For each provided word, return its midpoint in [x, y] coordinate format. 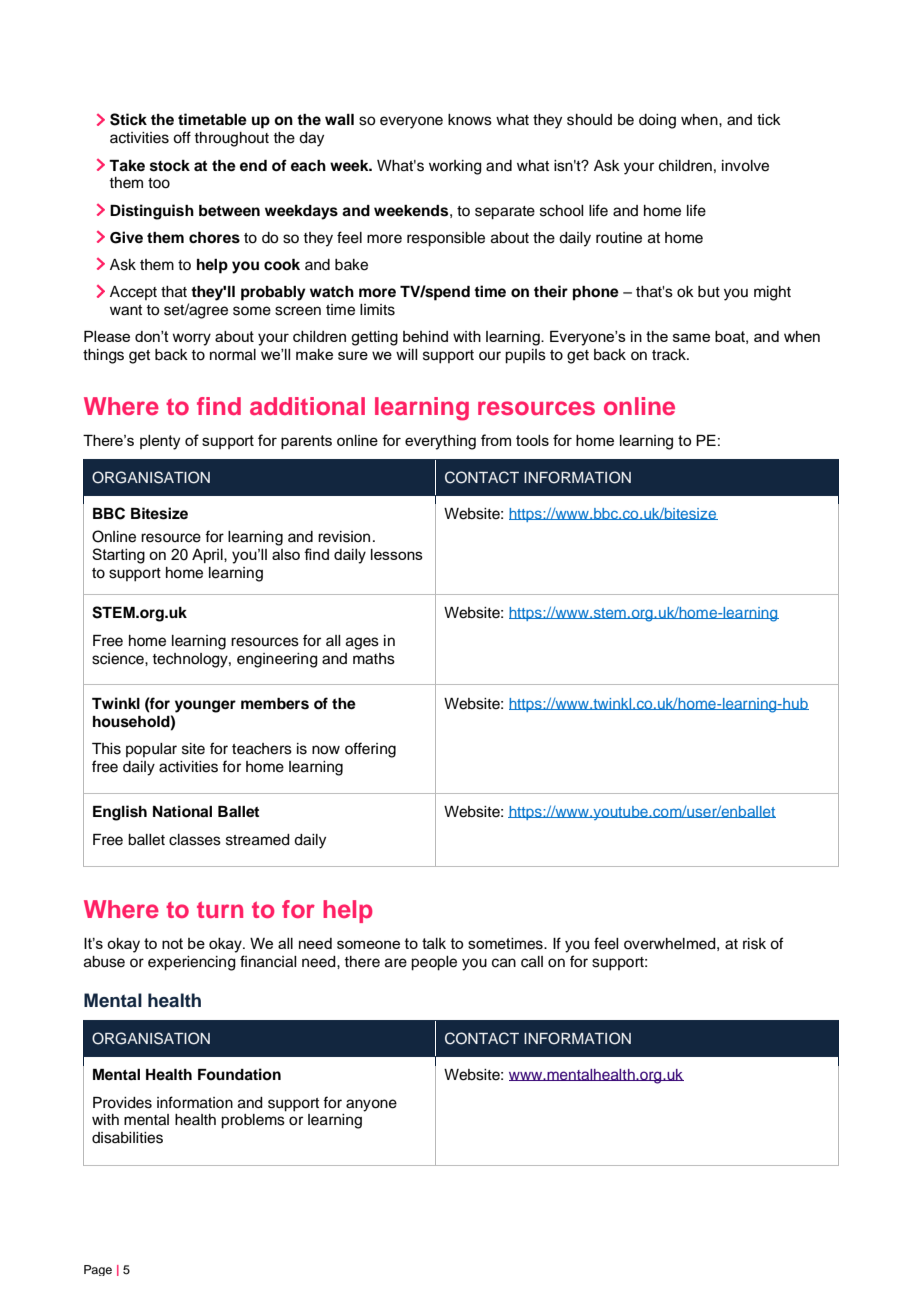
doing [657, 121]
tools [532, 440]
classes [195, 840]
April [208, 556]
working [455, 167]
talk [434, 943]
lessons [397, 554]
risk [754, 944]
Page [98, 1270]
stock [170, 166]
